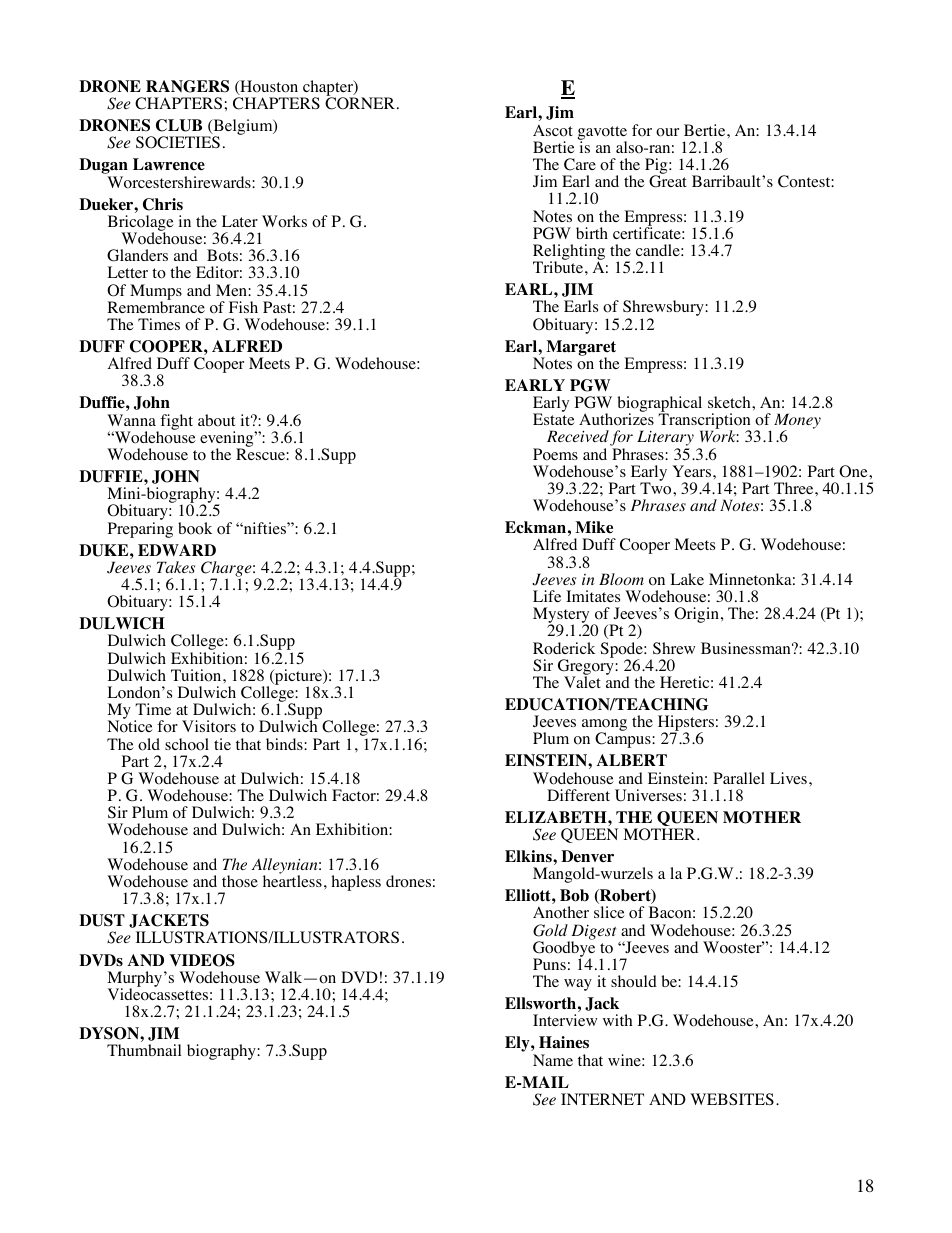  I want to click on WEBSITES, so click(732, 1099).
